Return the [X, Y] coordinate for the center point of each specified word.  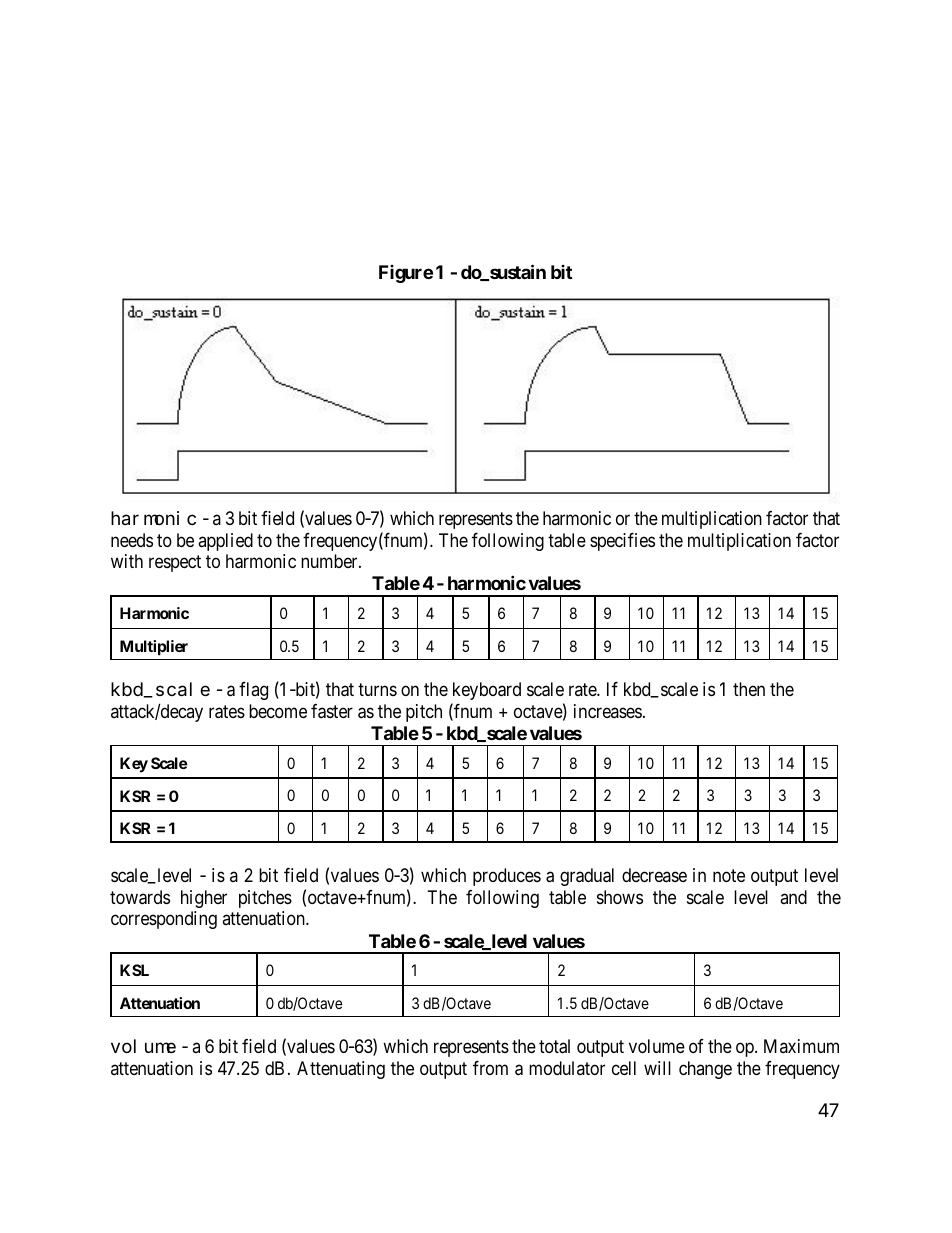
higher [204, 899]
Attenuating [341, 1070]
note [729, 875]
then [749, 689]
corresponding [164, 920]
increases [608, 711]
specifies [622, 542]
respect [175, 564]
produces [507, 877]
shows [620, 897]
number [330, 561]
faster [332, 711]
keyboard [487, 691]
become [278, 711]
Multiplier [154, 648]
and [793, 897]
